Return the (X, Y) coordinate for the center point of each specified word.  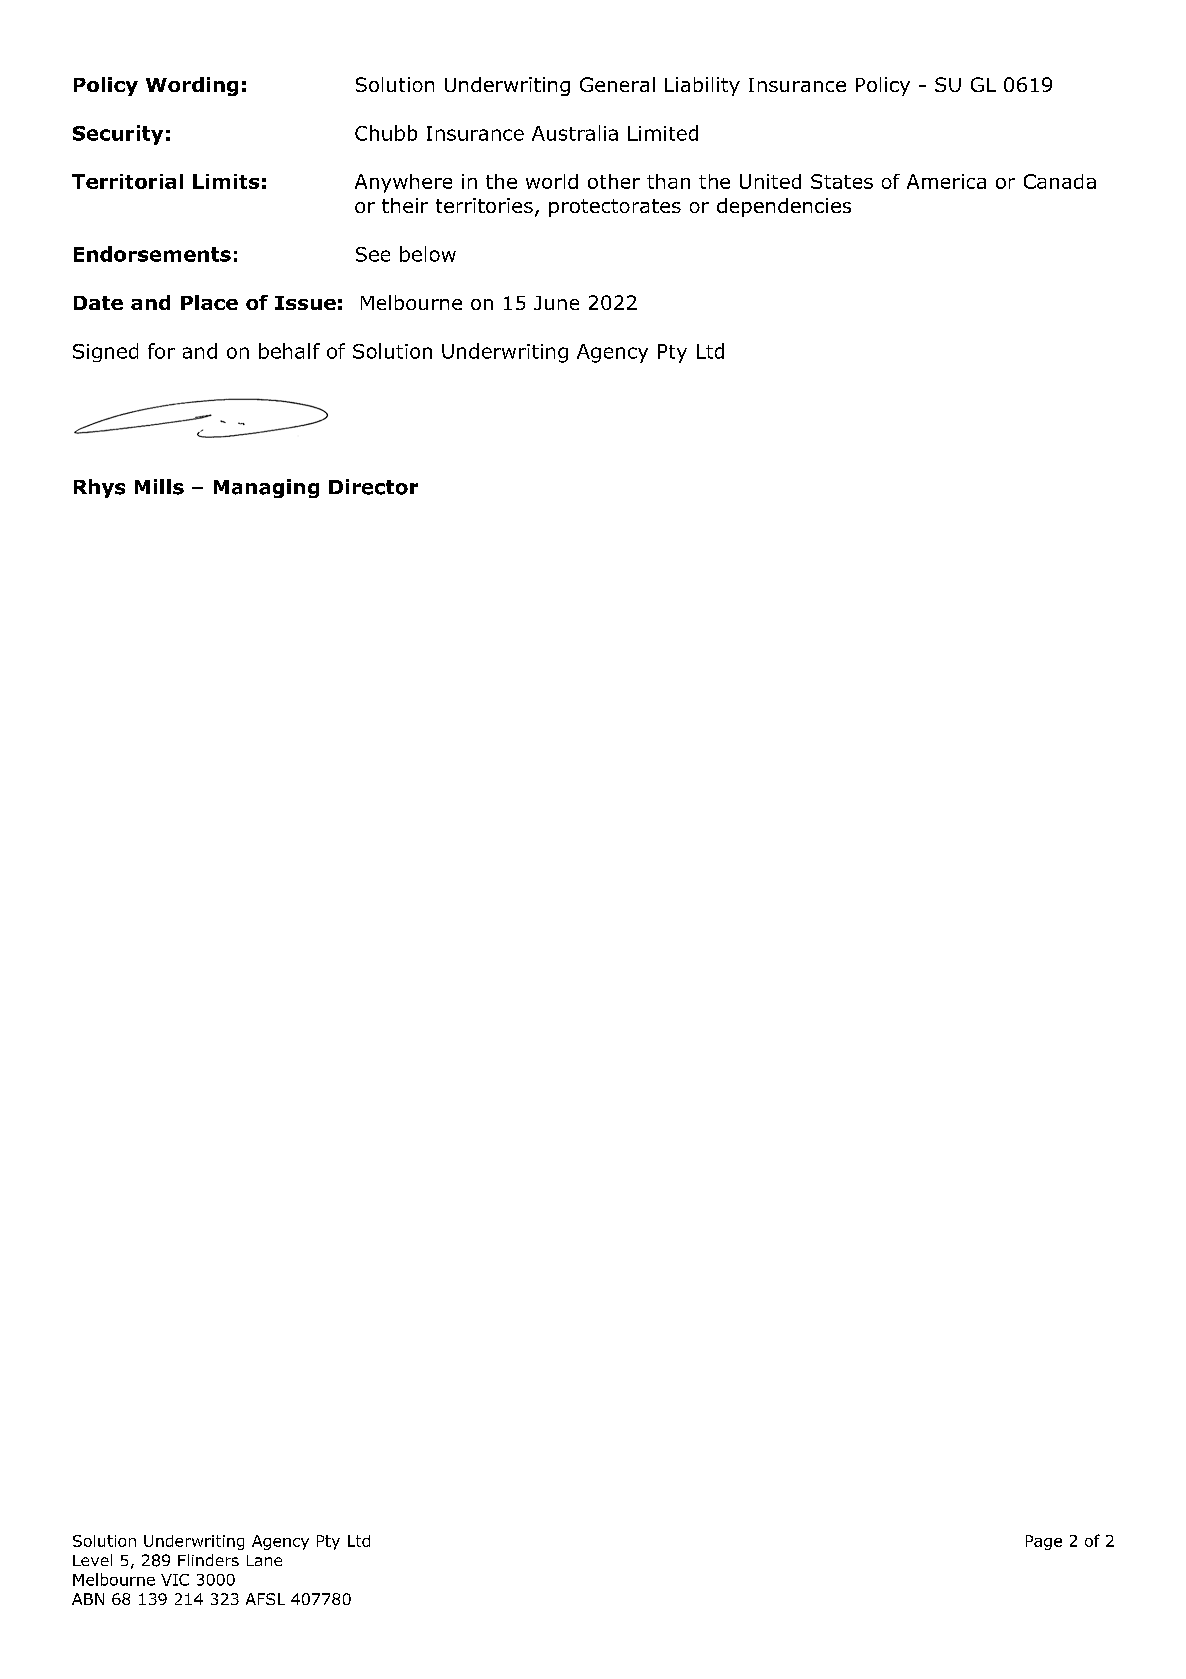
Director (373, 487)
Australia (575, 133)
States (842, 181)
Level (92, 1560)
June (556, 303)
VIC (175, 1580)
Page (1044, 1542)
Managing (266, 488)
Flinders (208, 1560)
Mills (159, 487)
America (946, 181)
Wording (192, 86)
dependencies (784, 207)
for (161, 351)
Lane (264, 1560)
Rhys (99, 488)
